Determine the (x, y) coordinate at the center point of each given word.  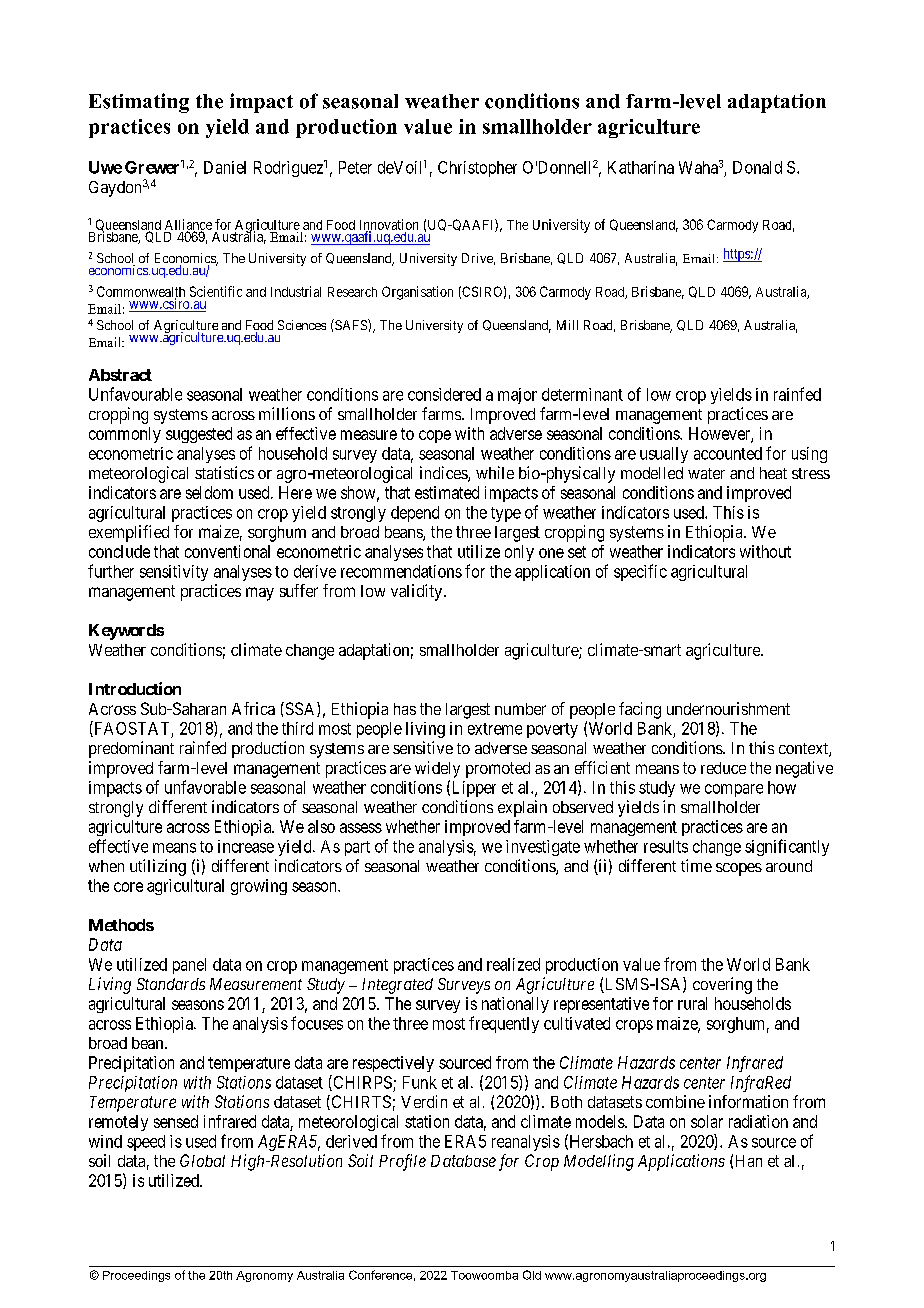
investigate (543, 848)
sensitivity (174, 573)
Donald (757, 167)
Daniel (225, 167)
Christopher (477, 169)
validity (418, 592)
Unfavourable (135, 394)
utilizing (158, 867)
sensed (176, 1121)
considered (444, 394)
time (696, 865)
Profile (402, 1162)
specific (640, 572)
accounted (728, 453)
